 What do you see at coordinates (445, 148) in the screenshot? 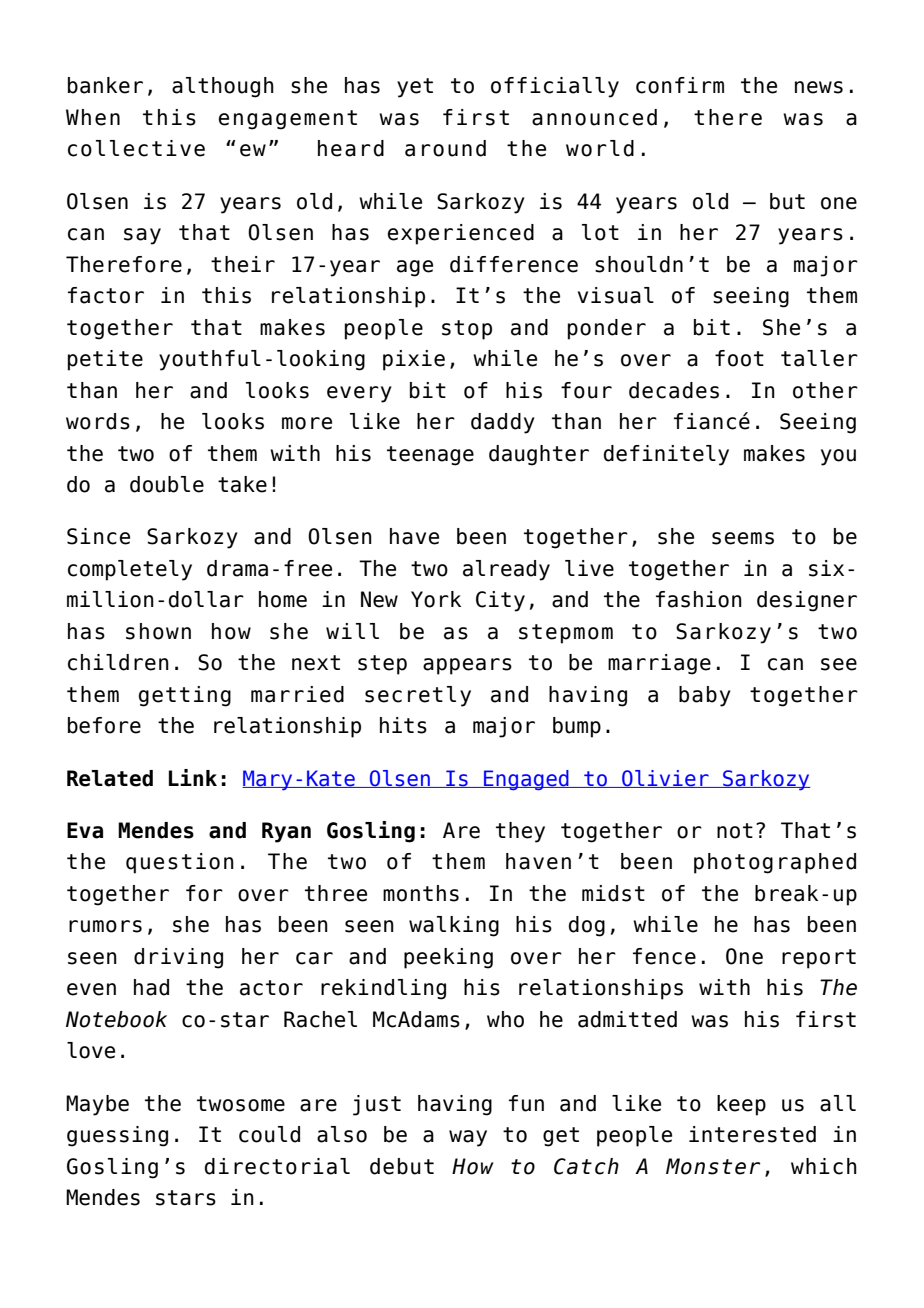
I see `around` at bounding box center [445, 148].
